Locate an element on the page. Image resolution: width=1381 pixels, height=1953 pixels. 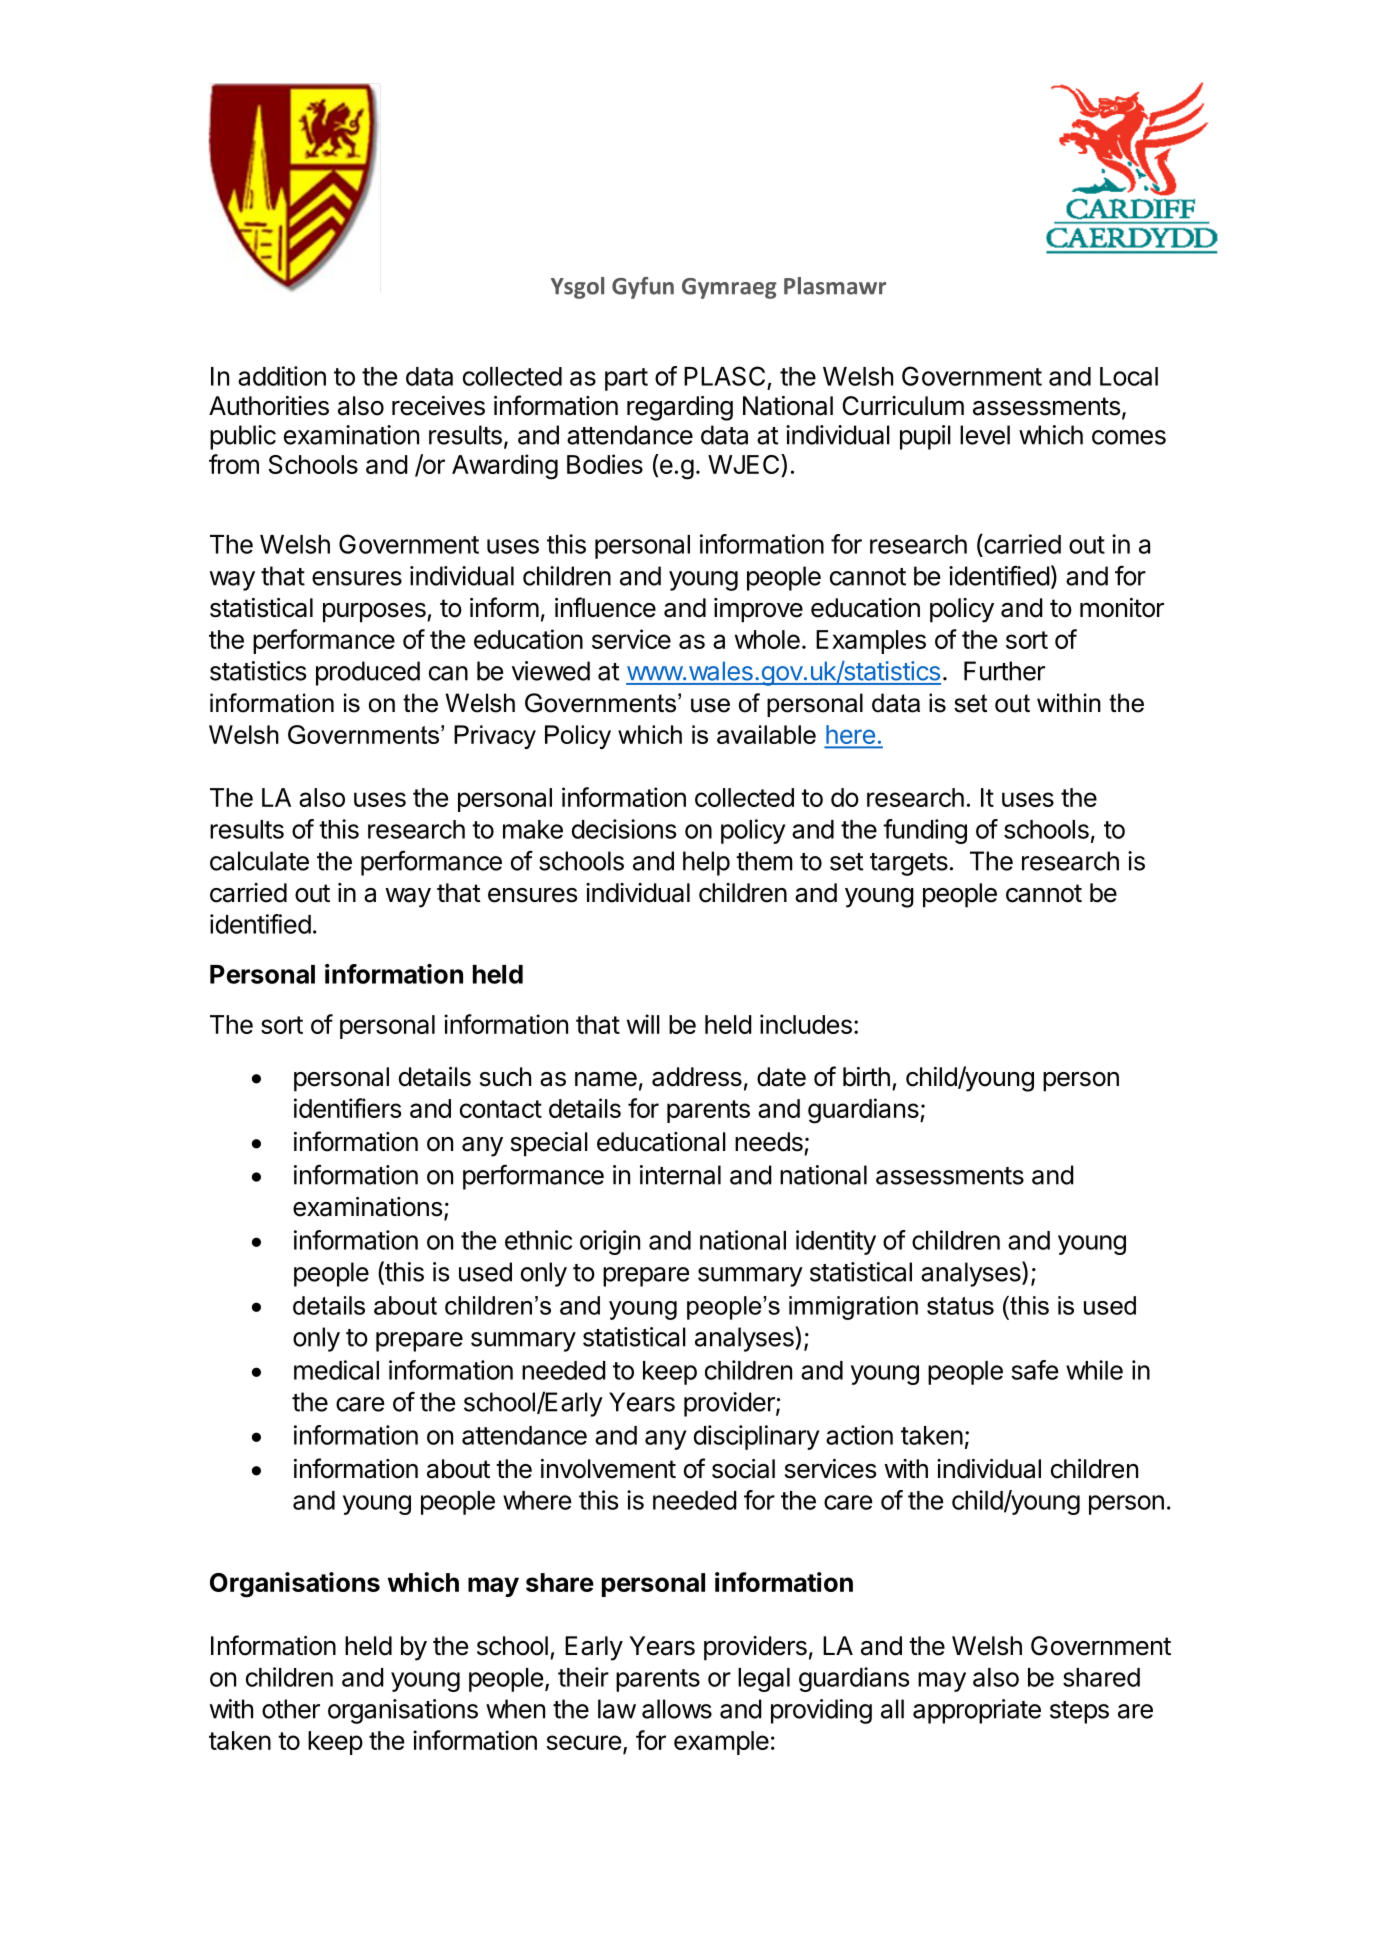
identifiers is located at coordinates (347, 1108).
